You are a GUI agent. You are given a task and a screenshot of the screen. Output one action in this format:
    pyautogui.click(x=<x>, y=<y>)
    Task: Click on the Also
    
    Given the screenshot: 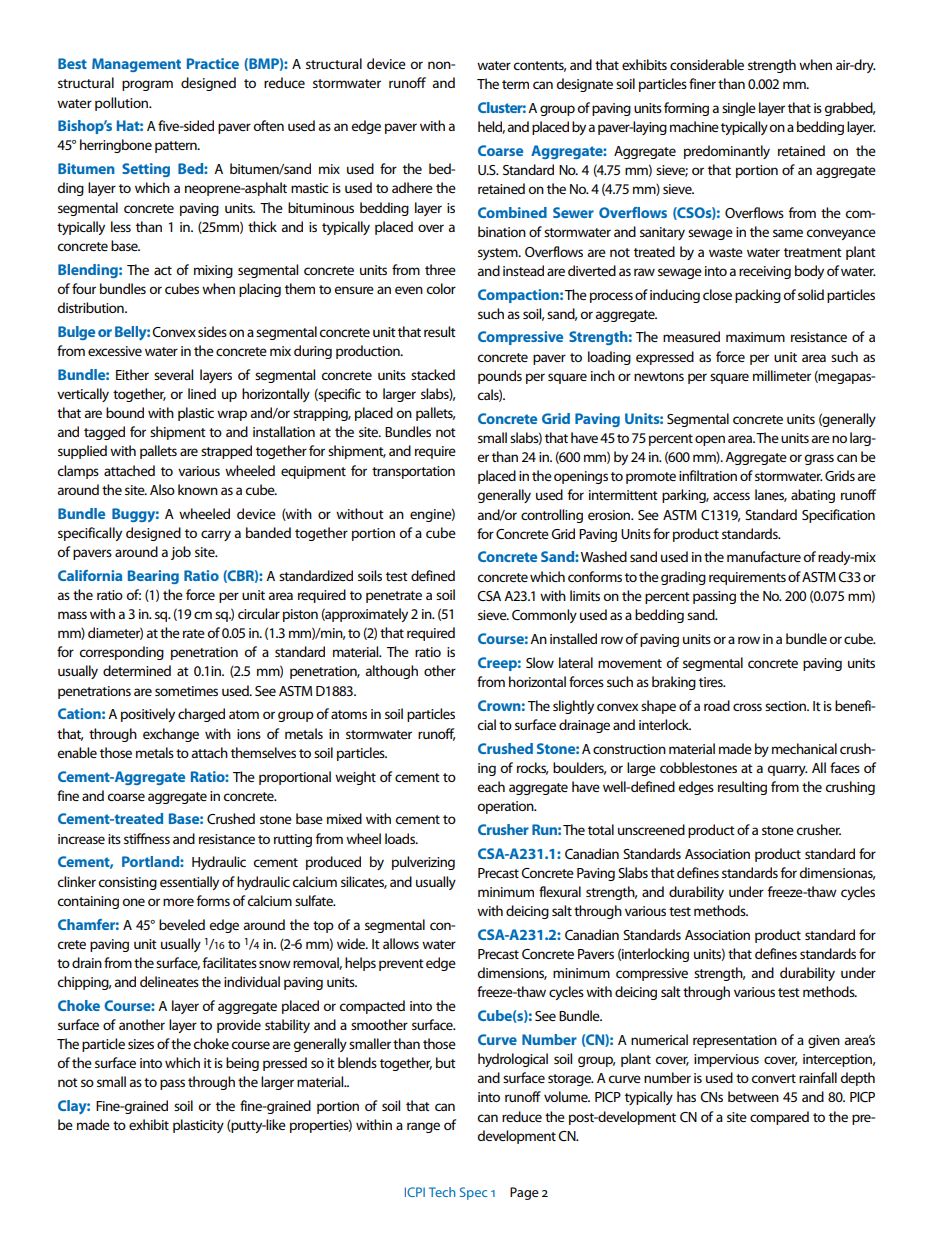 What is the action you would take?
    pyautogui.click(x=162, y=489)
